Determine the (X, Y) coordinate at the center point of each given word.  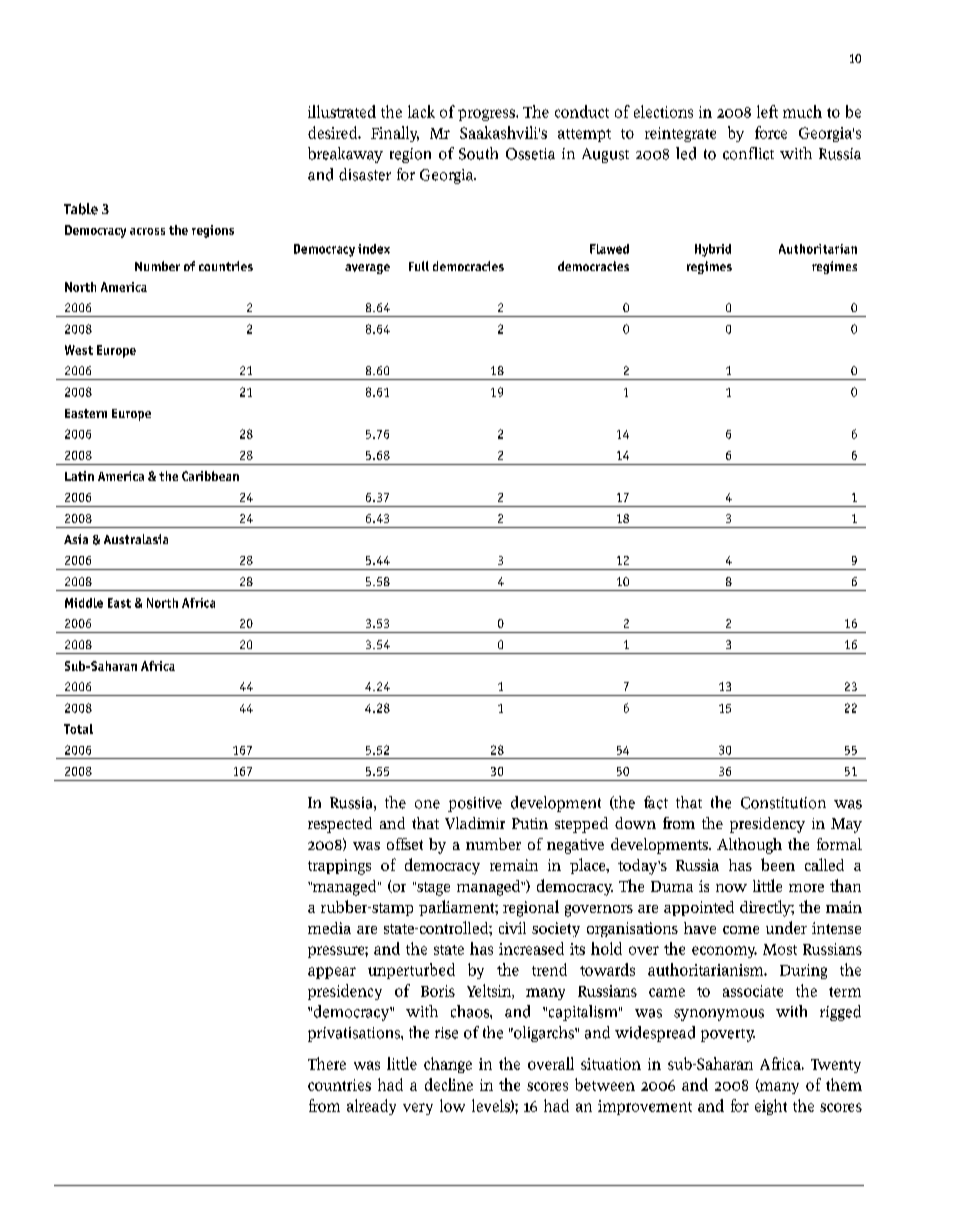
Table (81, 209)
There (327, 1063)
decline (449, 1084)
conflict (748, 153)
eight (771, 1107)
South (478, 153)
